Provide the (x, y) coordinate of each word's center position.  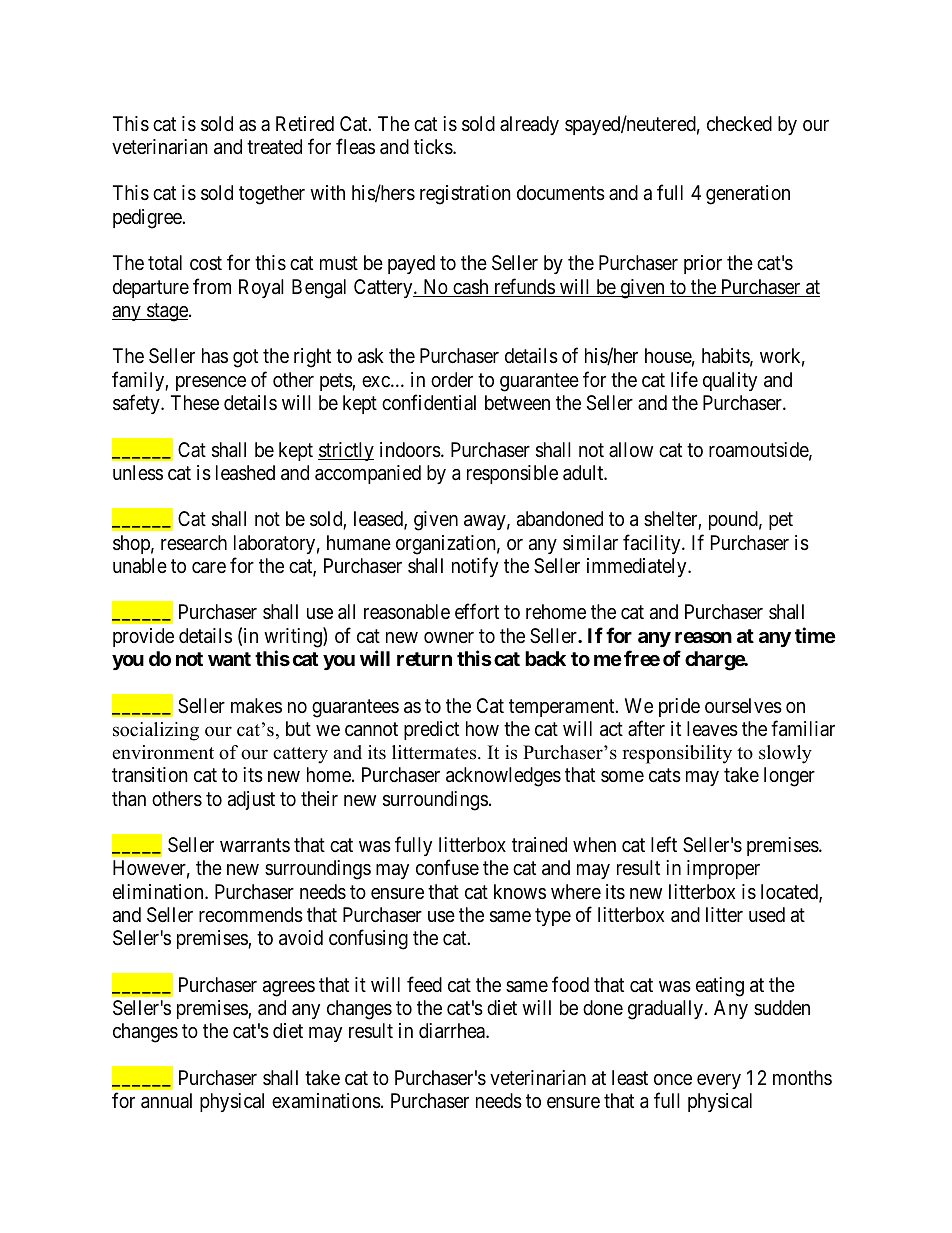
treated (274, 146)
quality (730, 381)
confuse (447, 868)
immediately (638, 567)
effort (477, 611)
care (209, 568)
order (452, 379)
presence (211, 383)
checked (739, 123)
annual (166, 1101)
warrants (255, 845)
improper (723, 869)
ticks (434, 147)
